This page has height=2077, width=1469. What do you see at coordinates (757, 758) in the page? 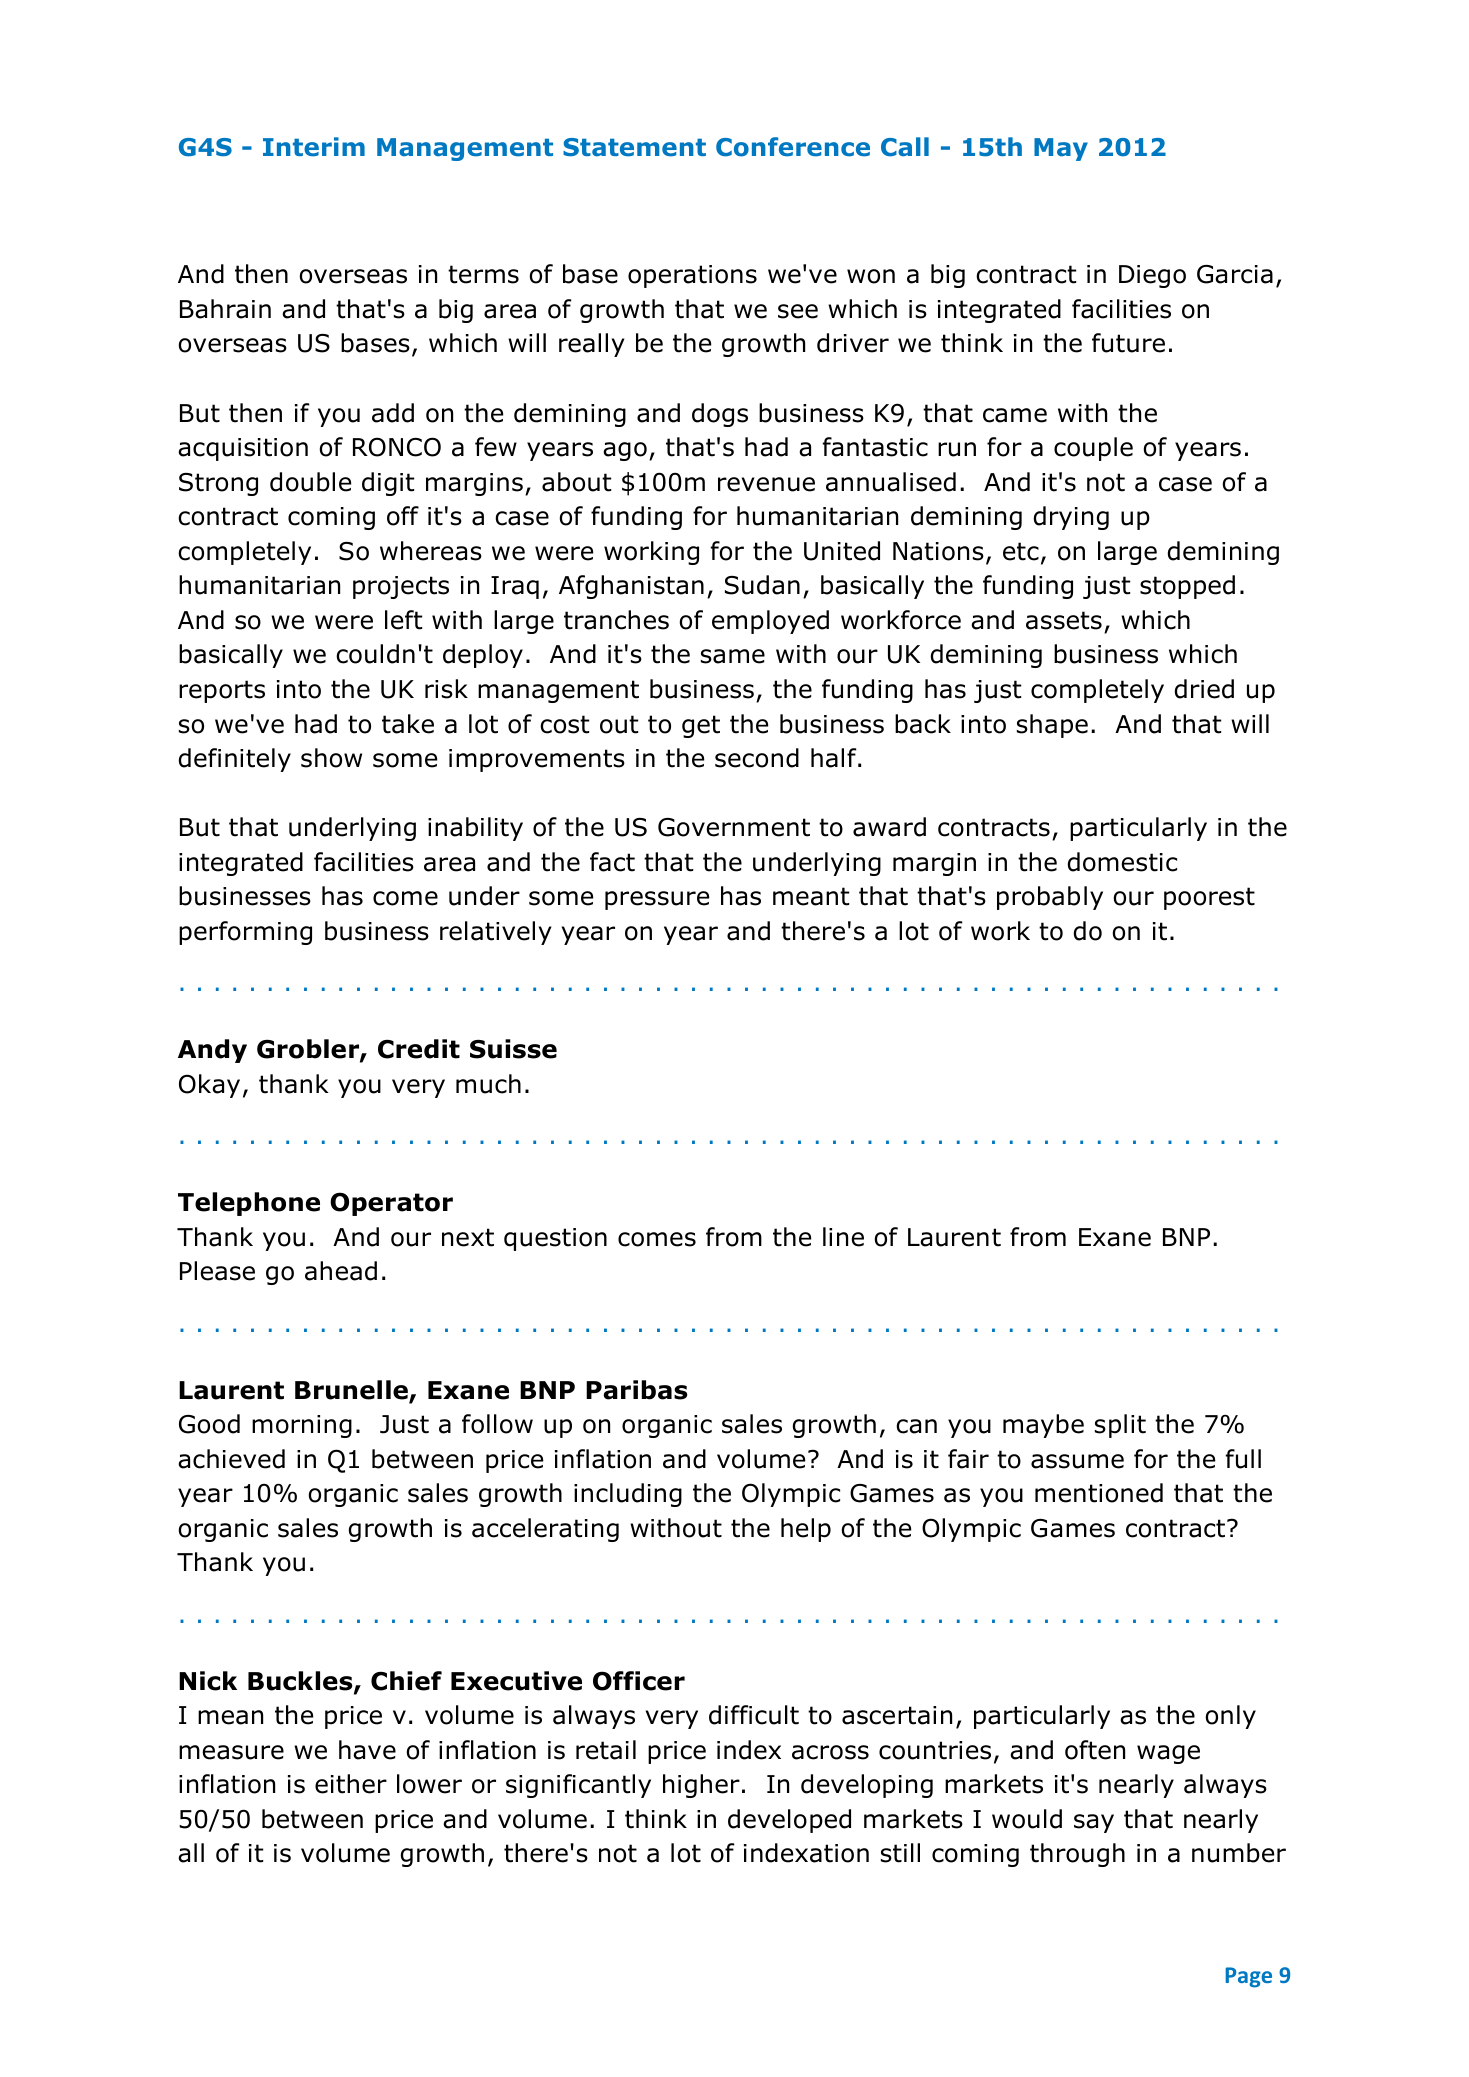
I see `second` at bounding box center [757, 758].
